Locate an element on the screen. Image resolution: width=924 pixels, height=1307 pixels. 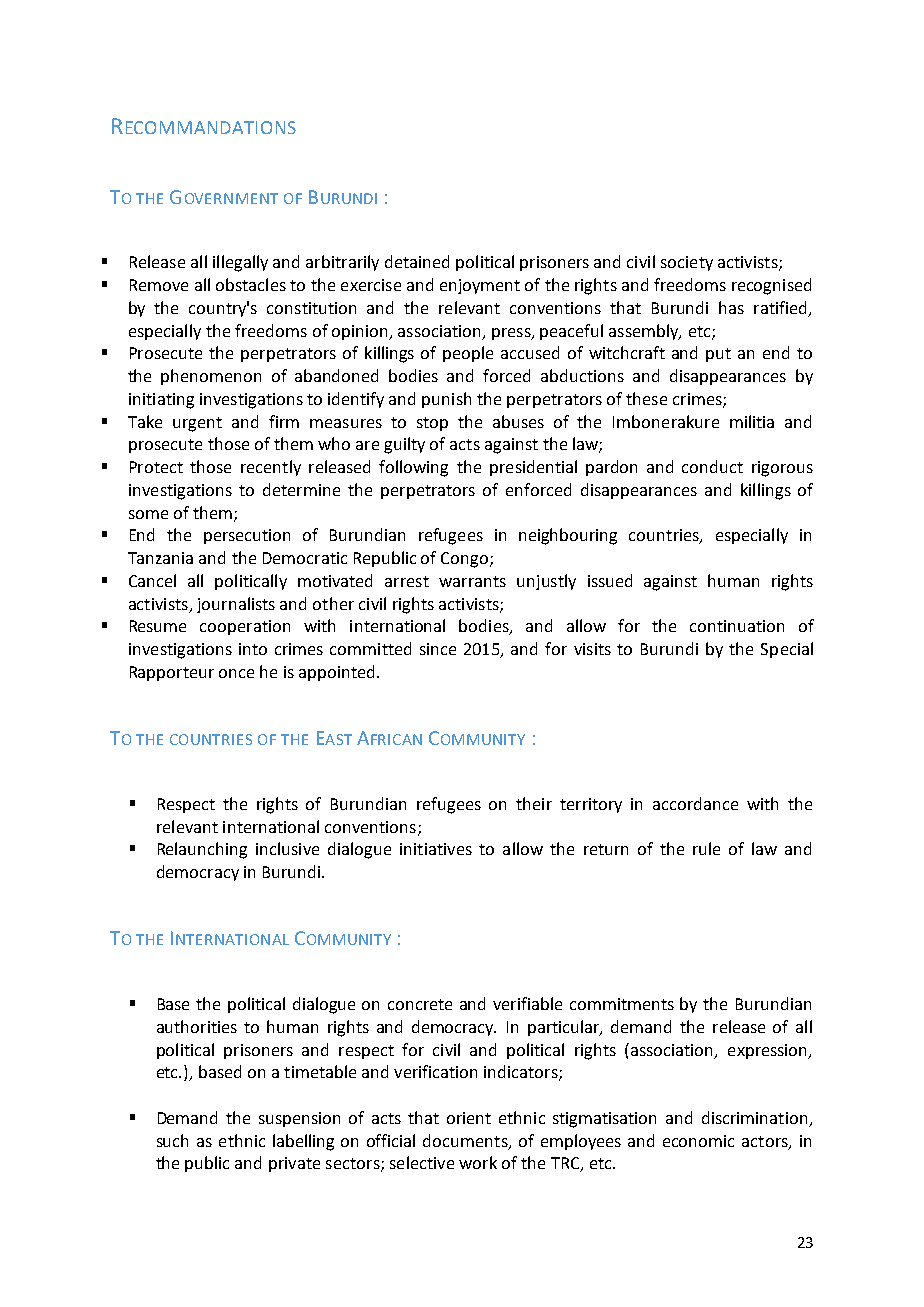
continuation is located at coordinates (737, 626).
